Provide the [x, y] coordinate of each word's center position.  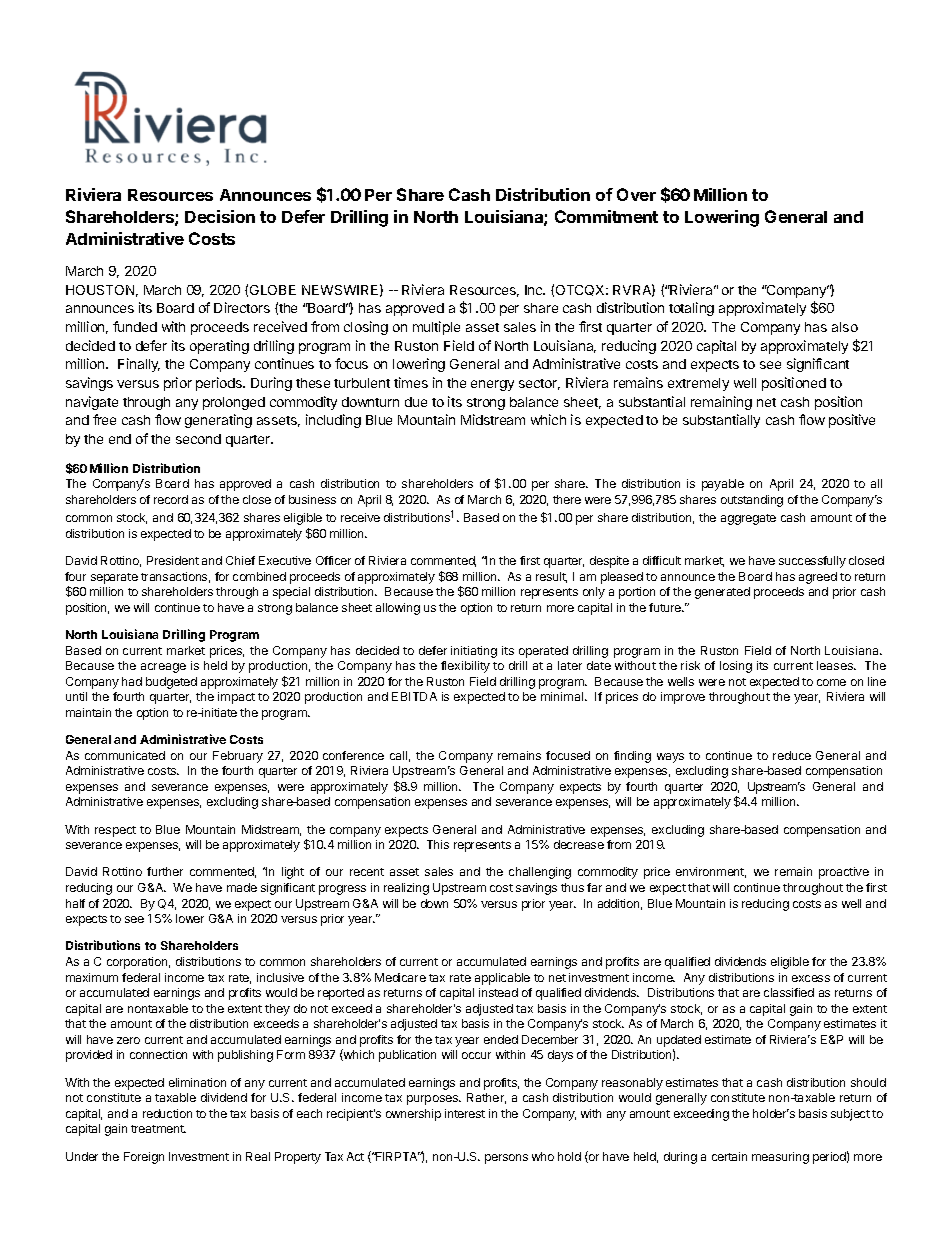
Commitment [606, 216]
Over [636, 194]
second [198, 439]
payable [723, 485]
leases [836, 665]
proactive [844, 873]
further [165, 871]
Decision [220, 216]
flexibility [465, 667]
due [416, 402]
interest [465, 1113]
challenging [540, 873]
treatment [158, 1129]
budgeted [171, 683]
